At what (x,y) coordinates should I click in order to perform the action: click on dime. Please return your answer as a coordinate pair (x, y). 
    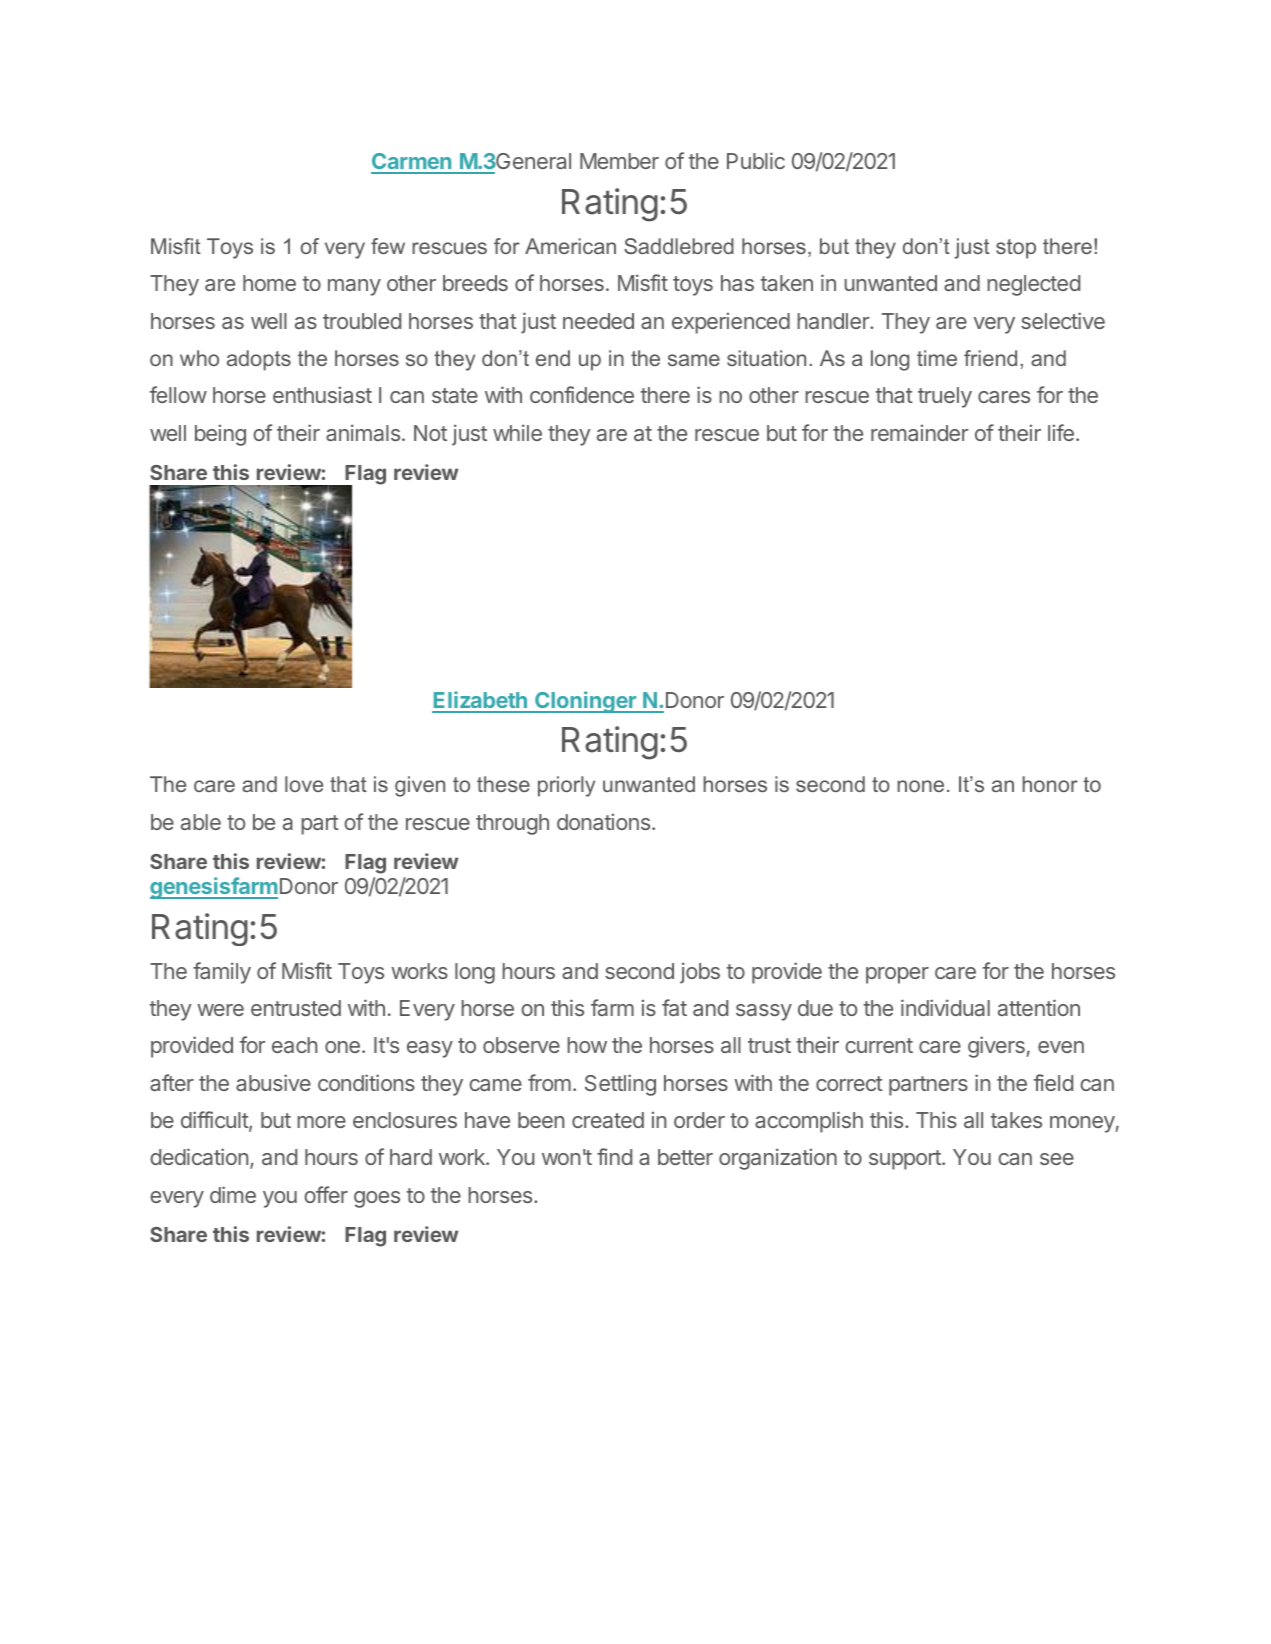
    Looking at the image, I should click on (233, 1194).
